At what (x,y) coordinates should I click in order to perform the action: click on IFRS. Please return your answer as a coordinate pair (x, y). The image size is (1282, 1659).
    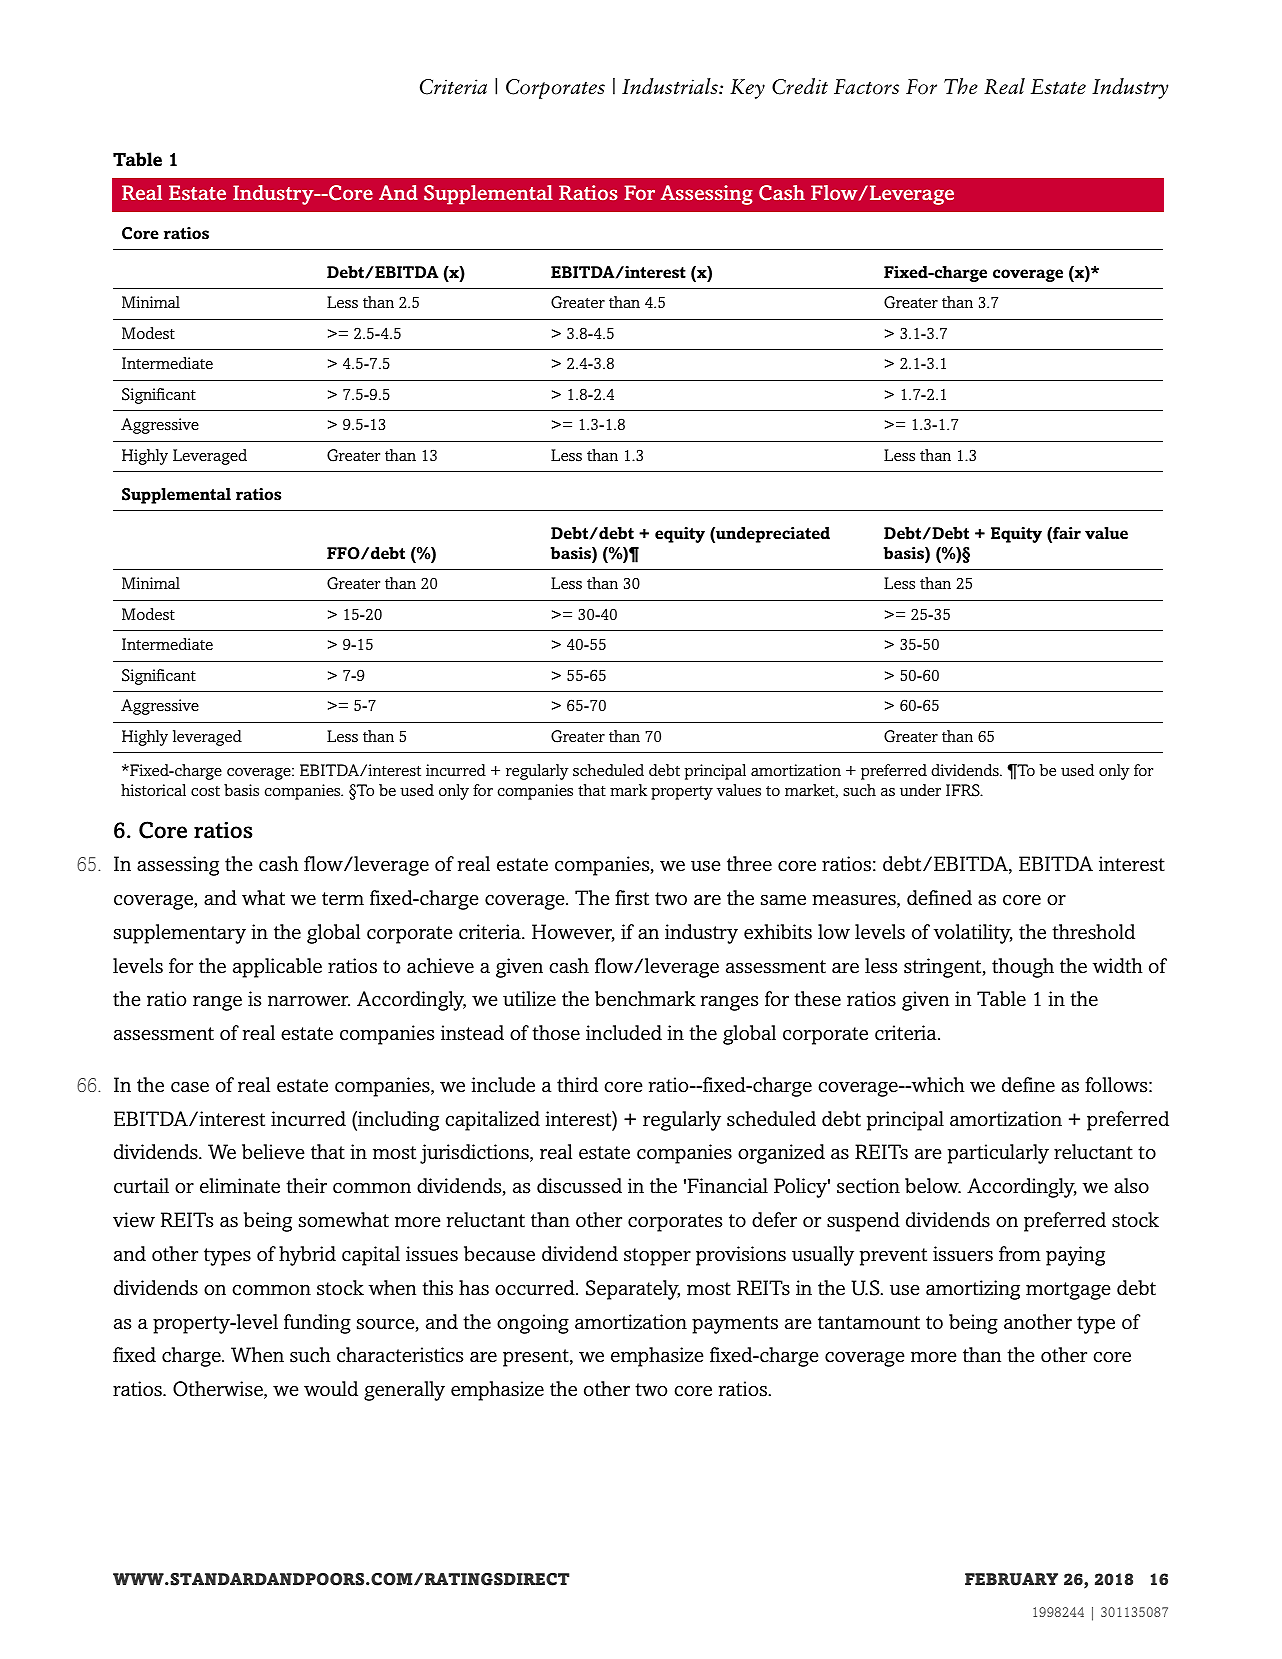
    Looking at the image, I should click on (964, 790).
